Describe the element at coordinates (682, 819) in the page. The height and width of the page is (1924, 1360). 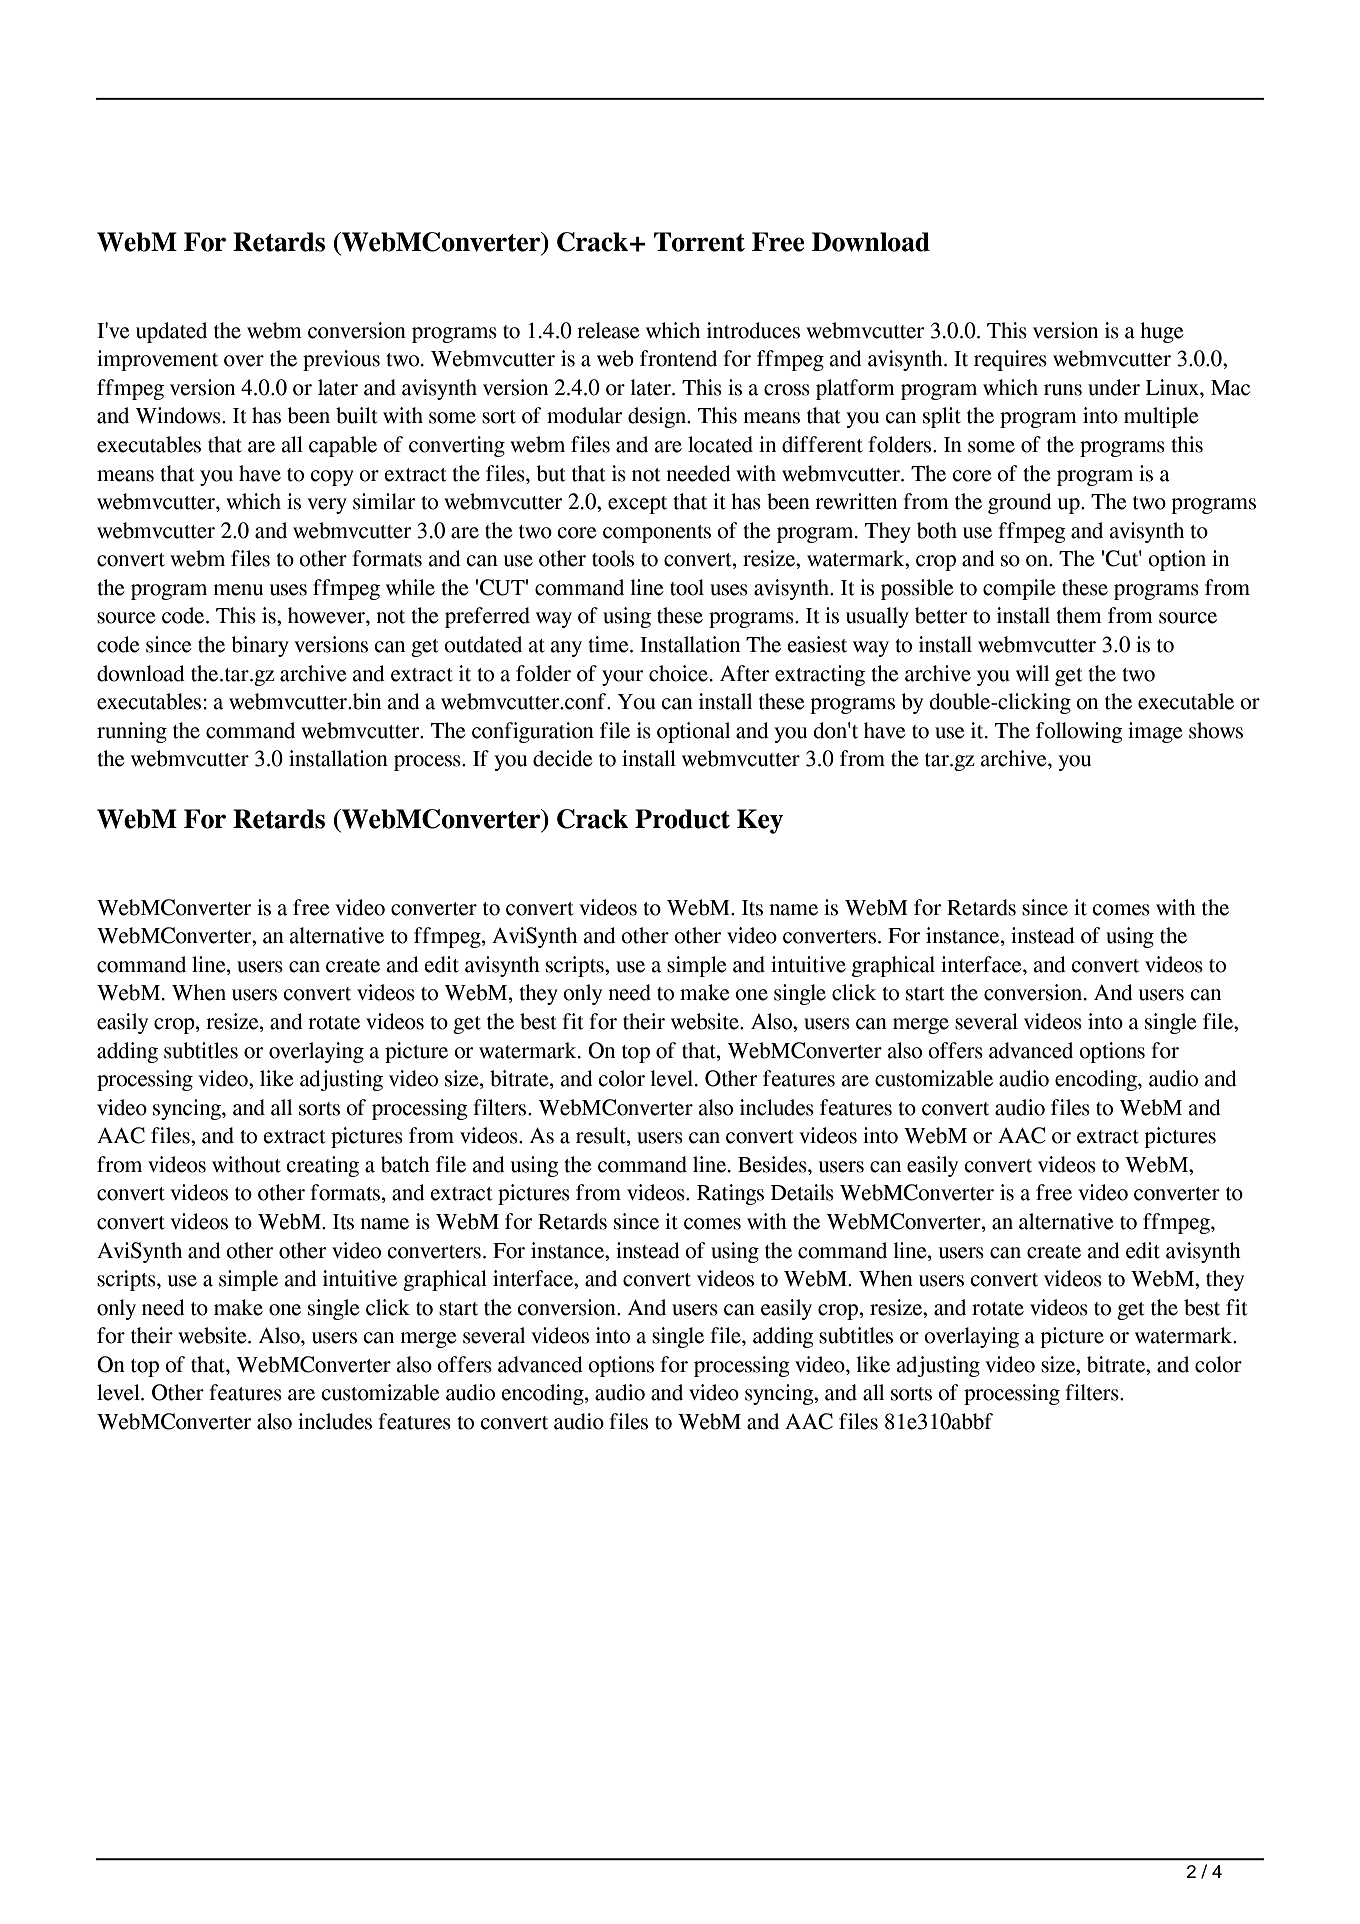
I see `Product` at that location.
